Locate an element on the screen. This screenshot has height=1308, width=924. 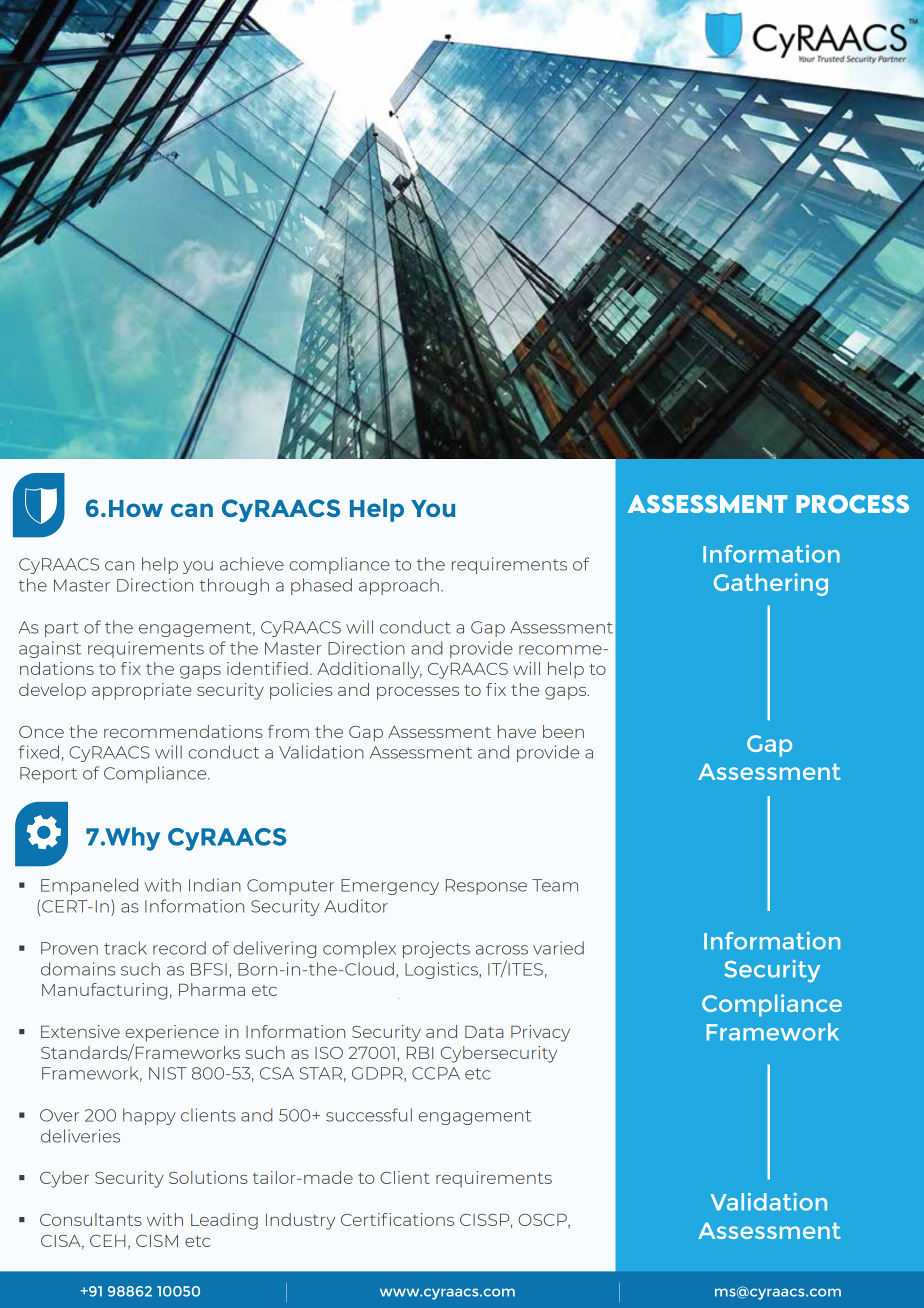
Privacy is located at coordinates (540, 1033).
